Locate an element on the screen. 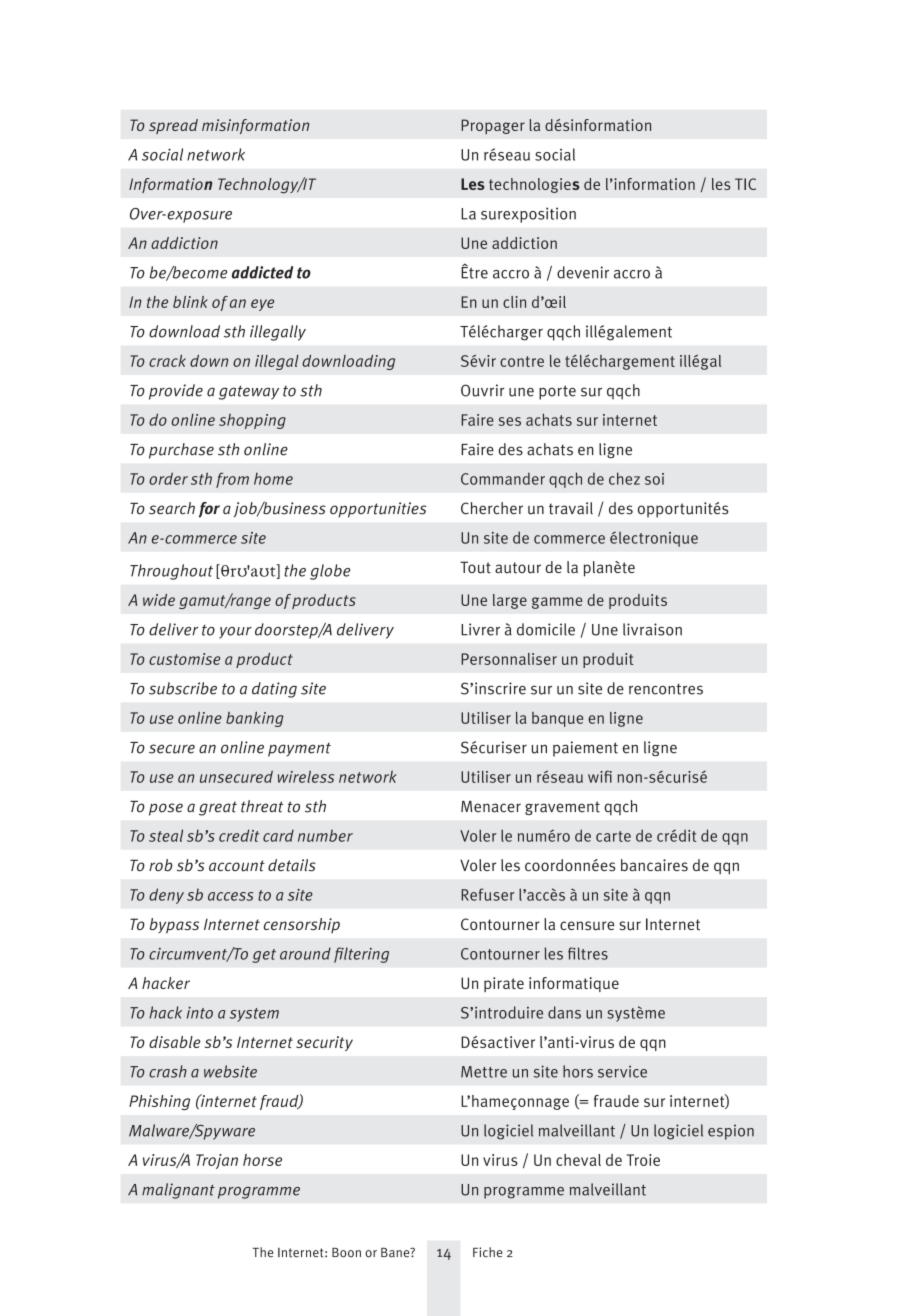 The height and width of the screenshot is (1316, 904). Fiche is located at coordinates (487, 1252).
